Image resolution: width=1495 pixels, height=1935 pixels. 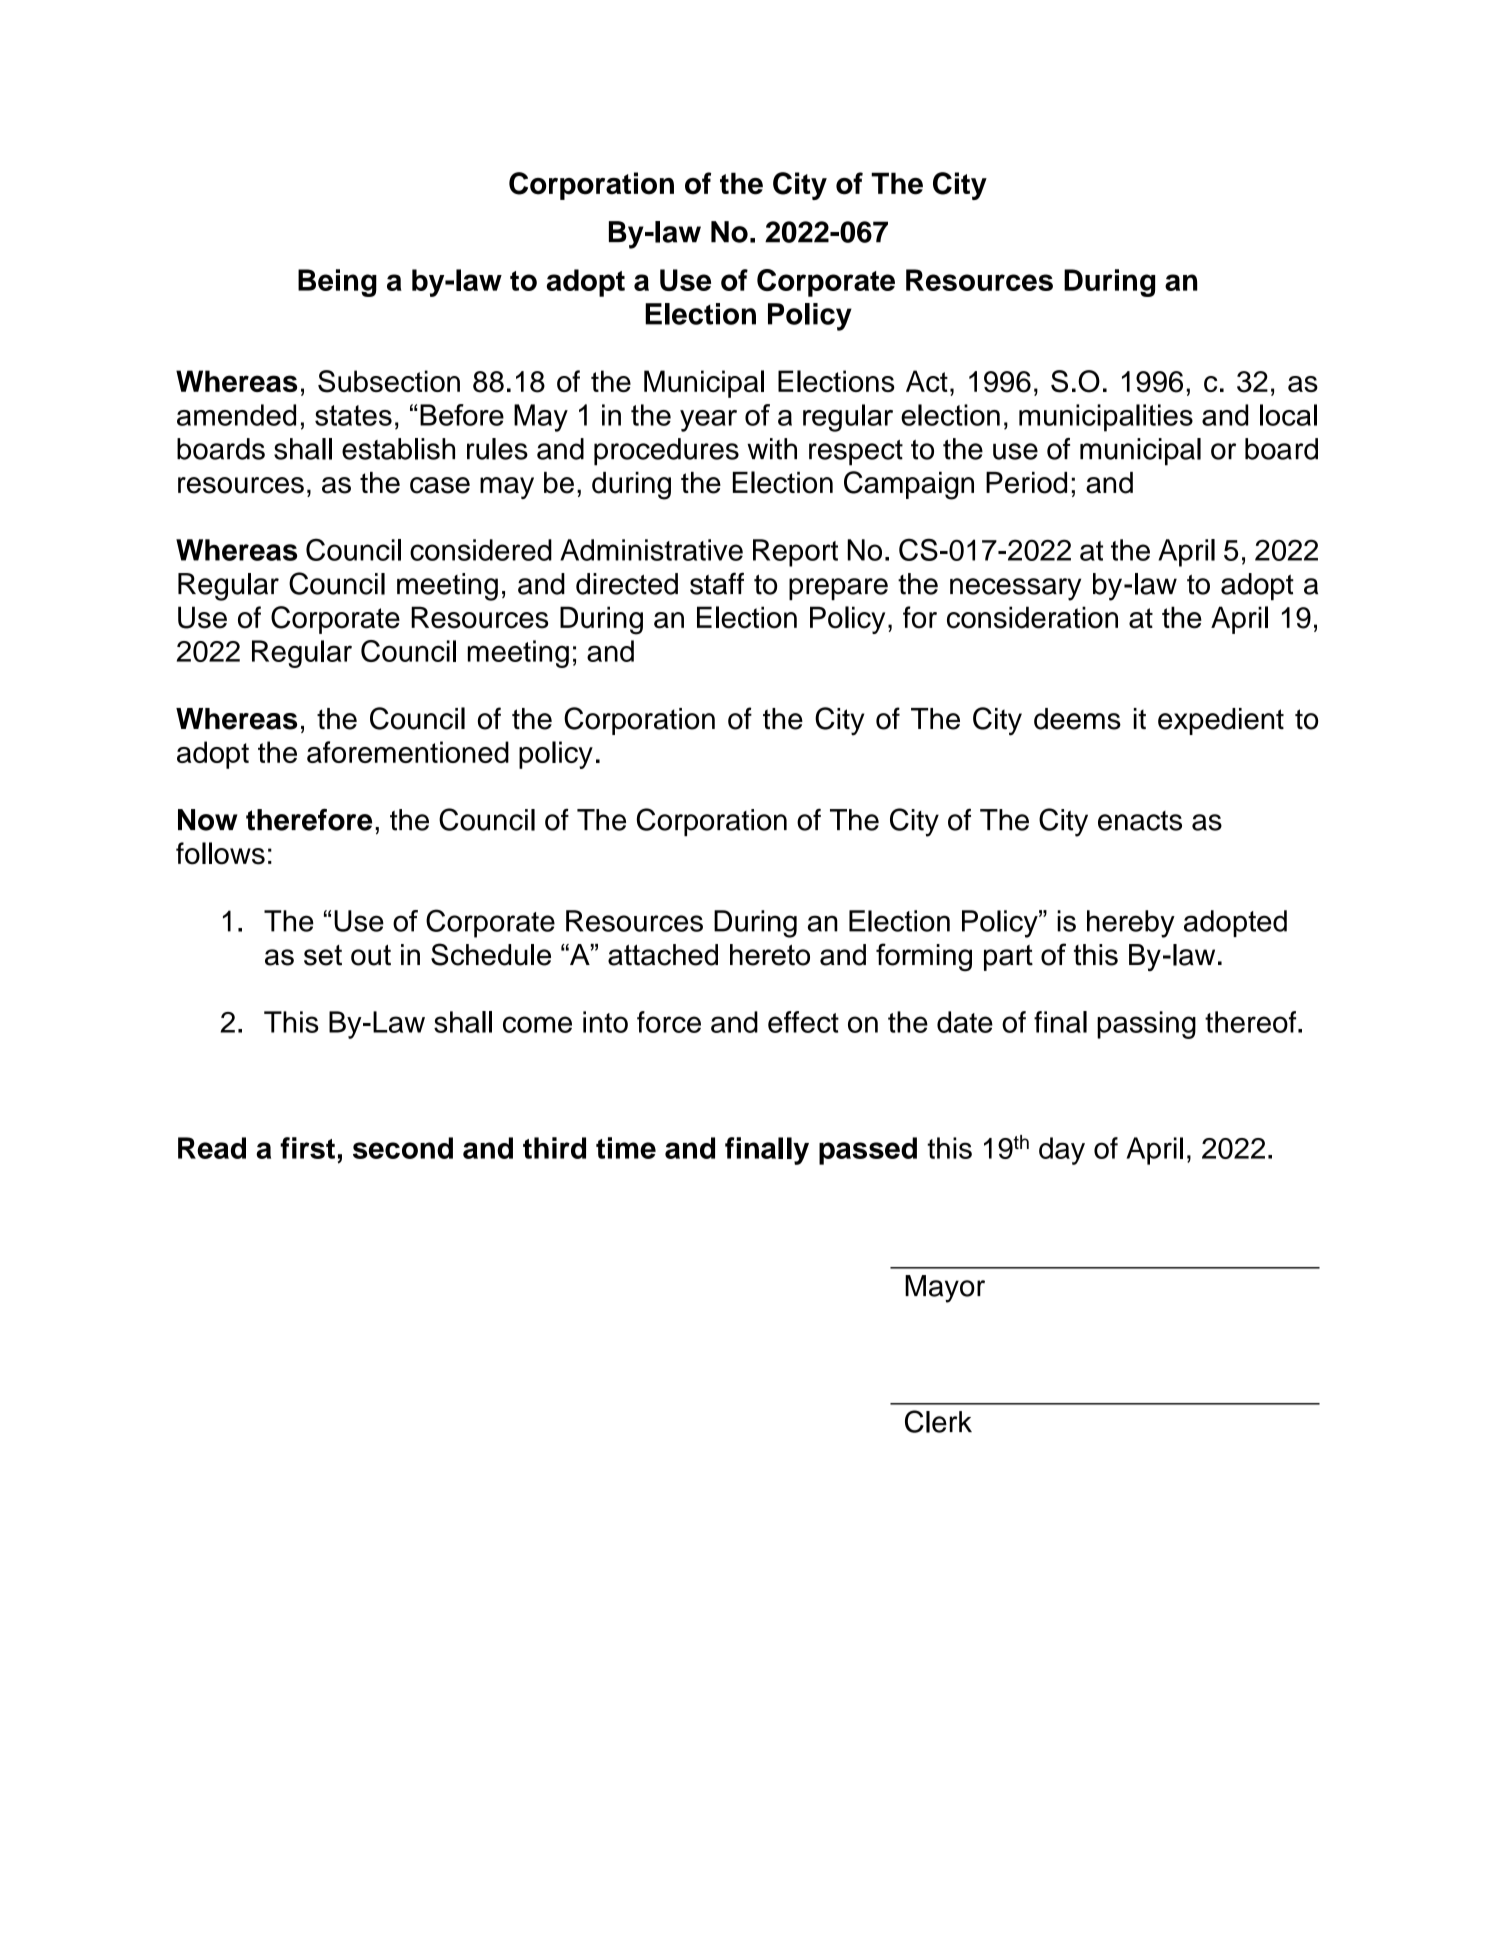 I want to click on enacts, so click(x=1140, y=821).
